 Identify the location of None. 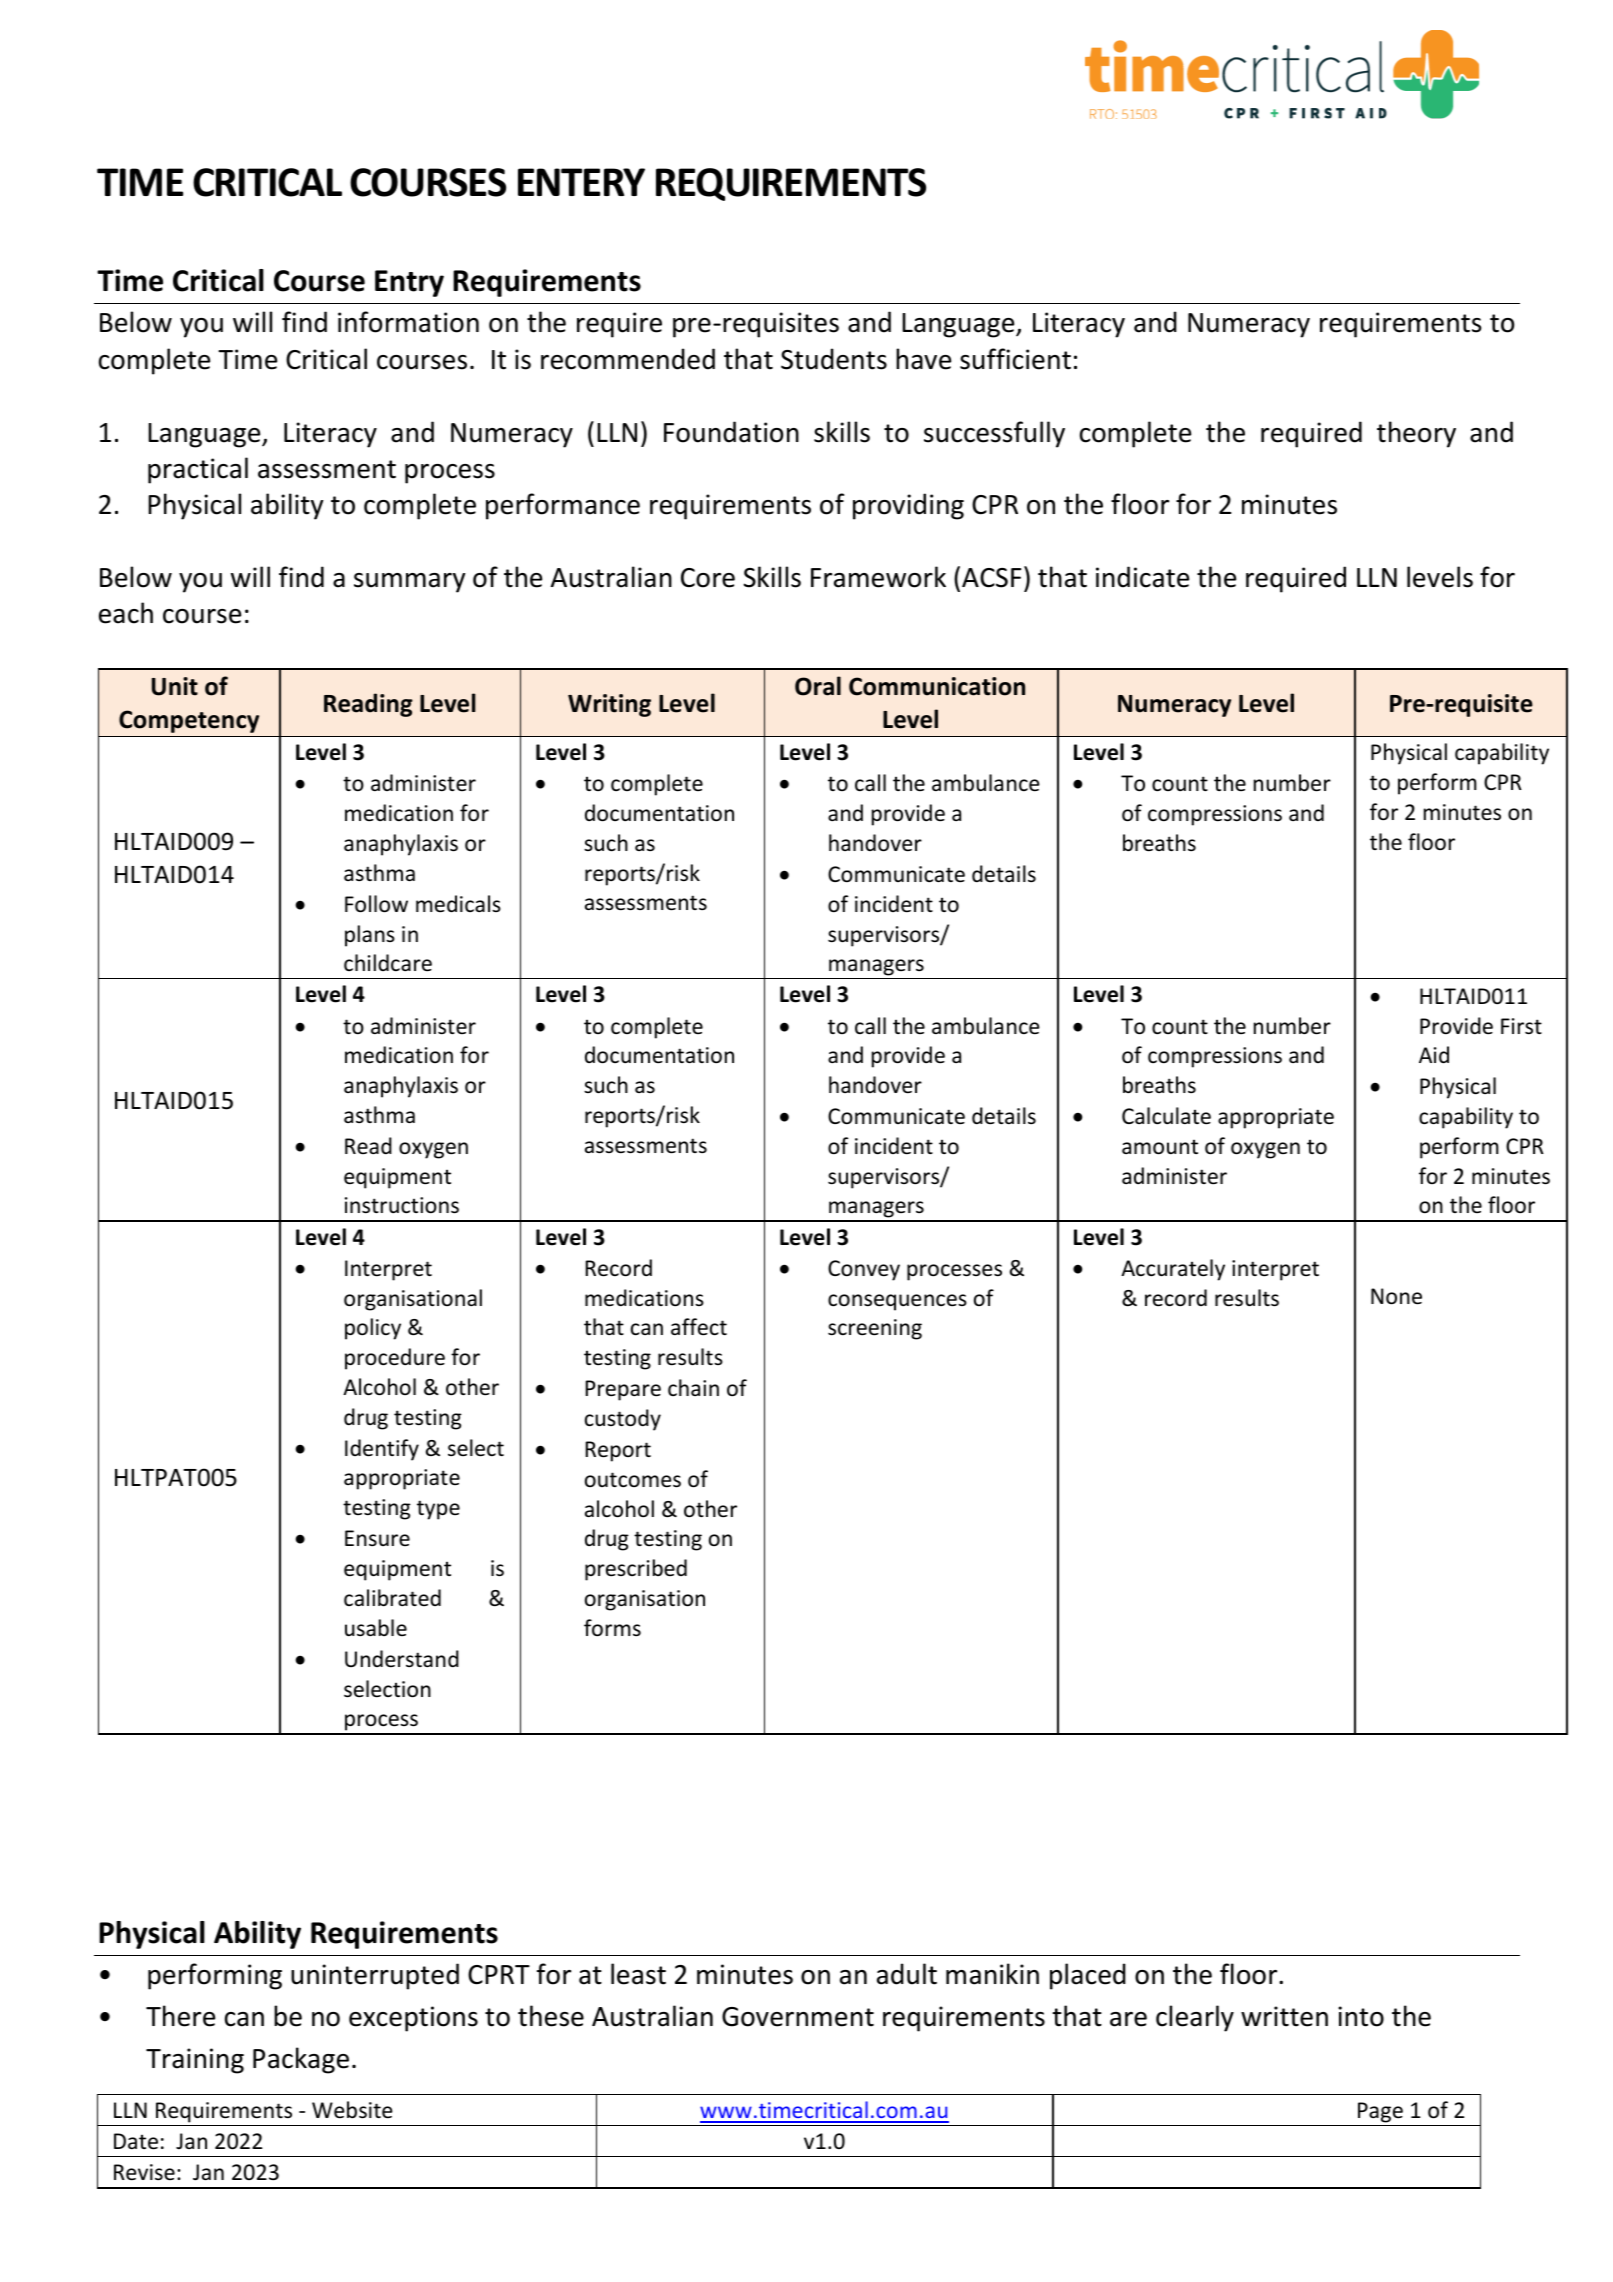
(1396, 1296).
